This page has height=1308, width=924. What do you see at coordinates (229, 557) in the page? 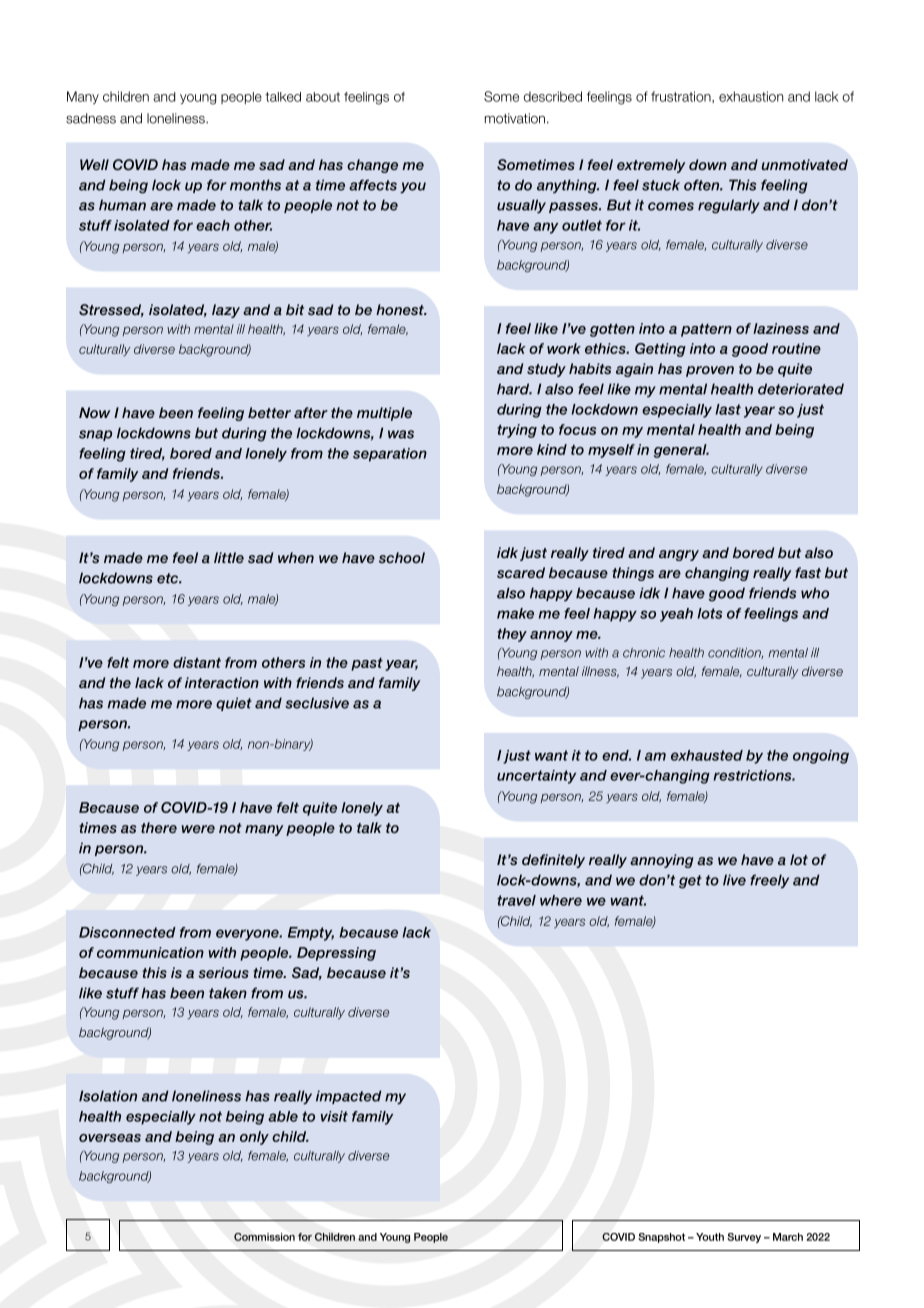
I see `little` at bounding box center [229, 557].
